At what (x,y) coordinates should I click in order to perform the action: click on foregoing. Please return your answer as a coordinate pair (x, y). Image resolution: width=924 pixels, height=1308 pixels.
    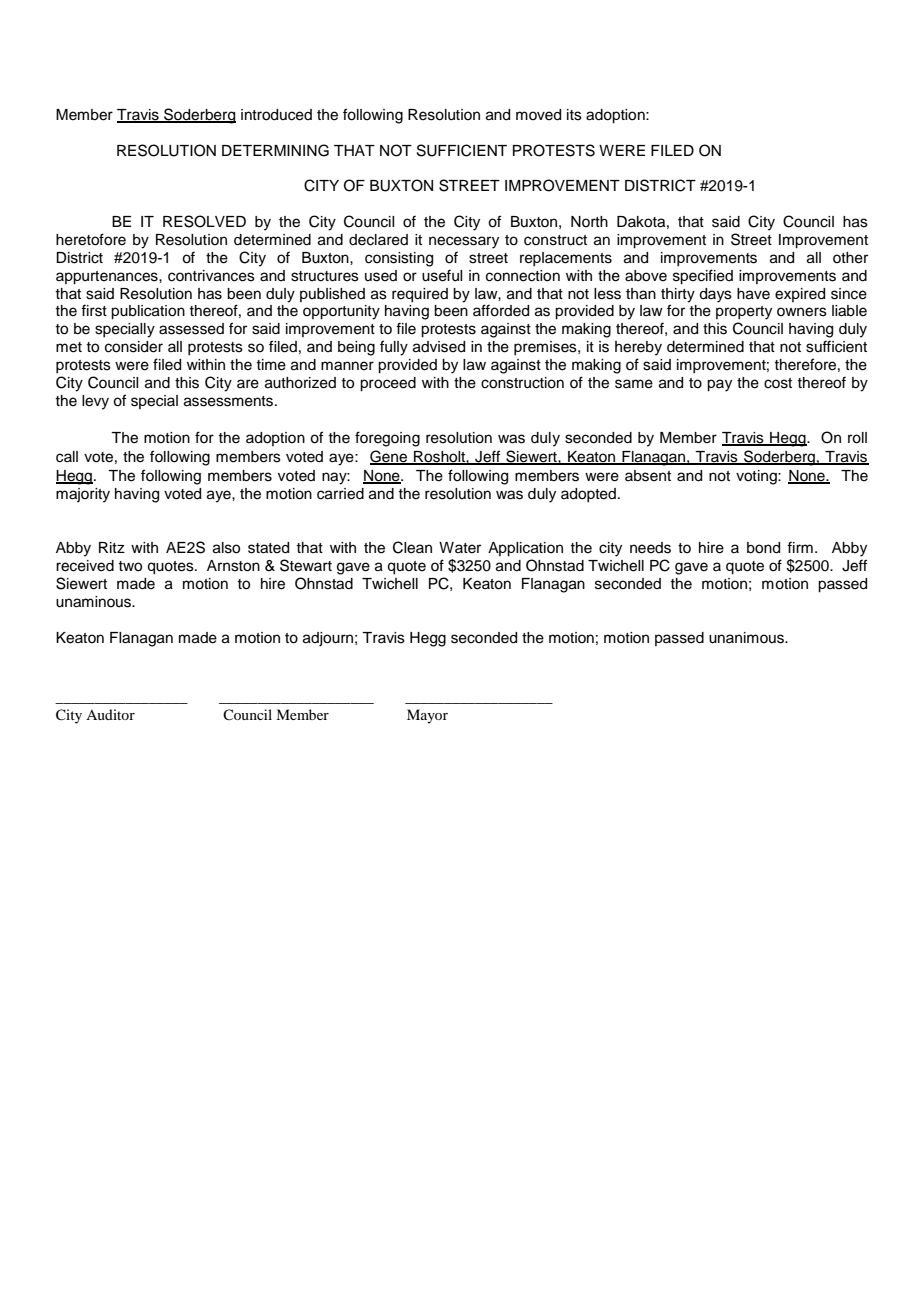
    Looking at the image, I should click on (387, 439).
